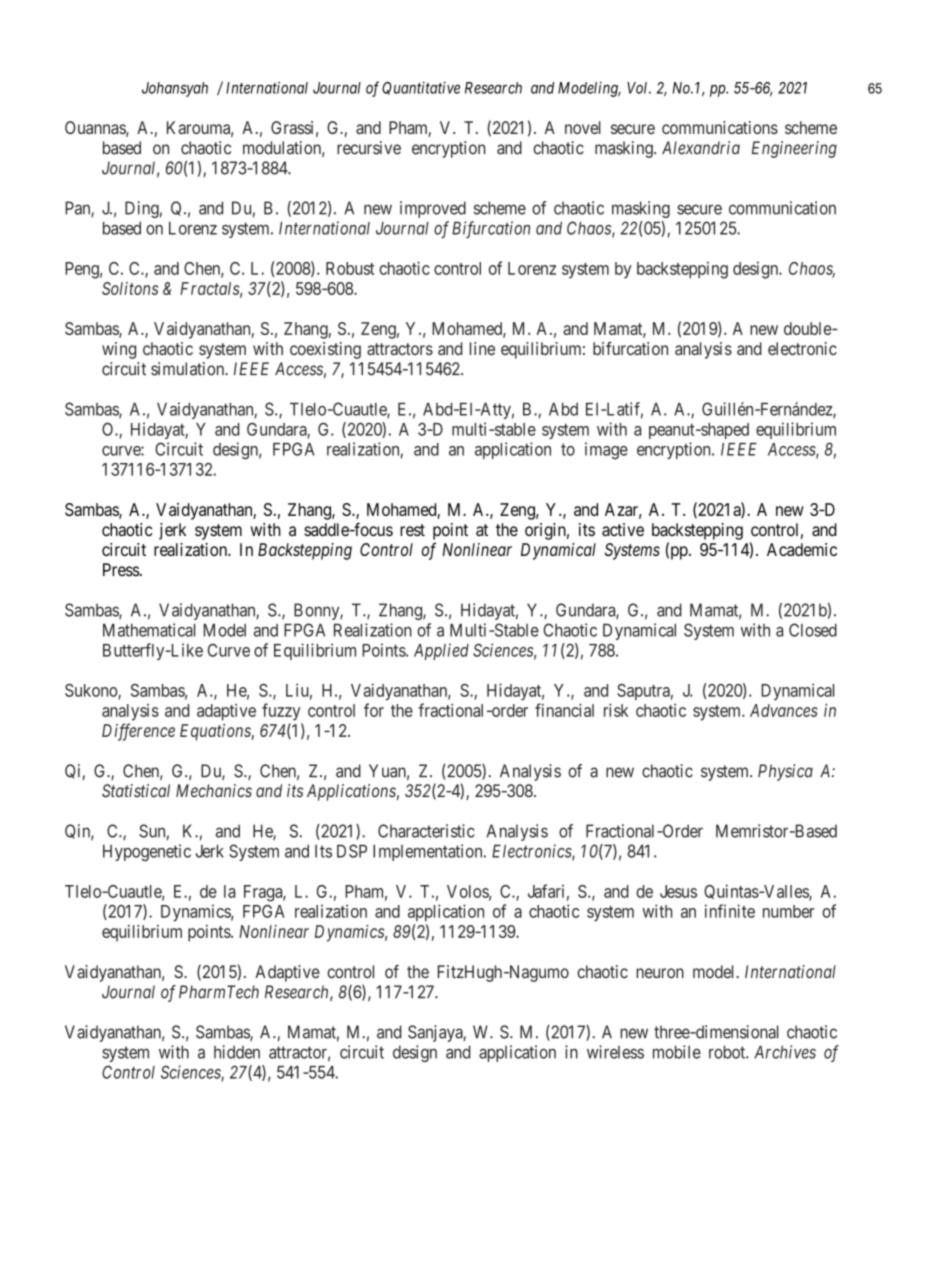 The height and width of the screenshot is (1288, 941). I want to click on Implementation, so click(429, 852).
